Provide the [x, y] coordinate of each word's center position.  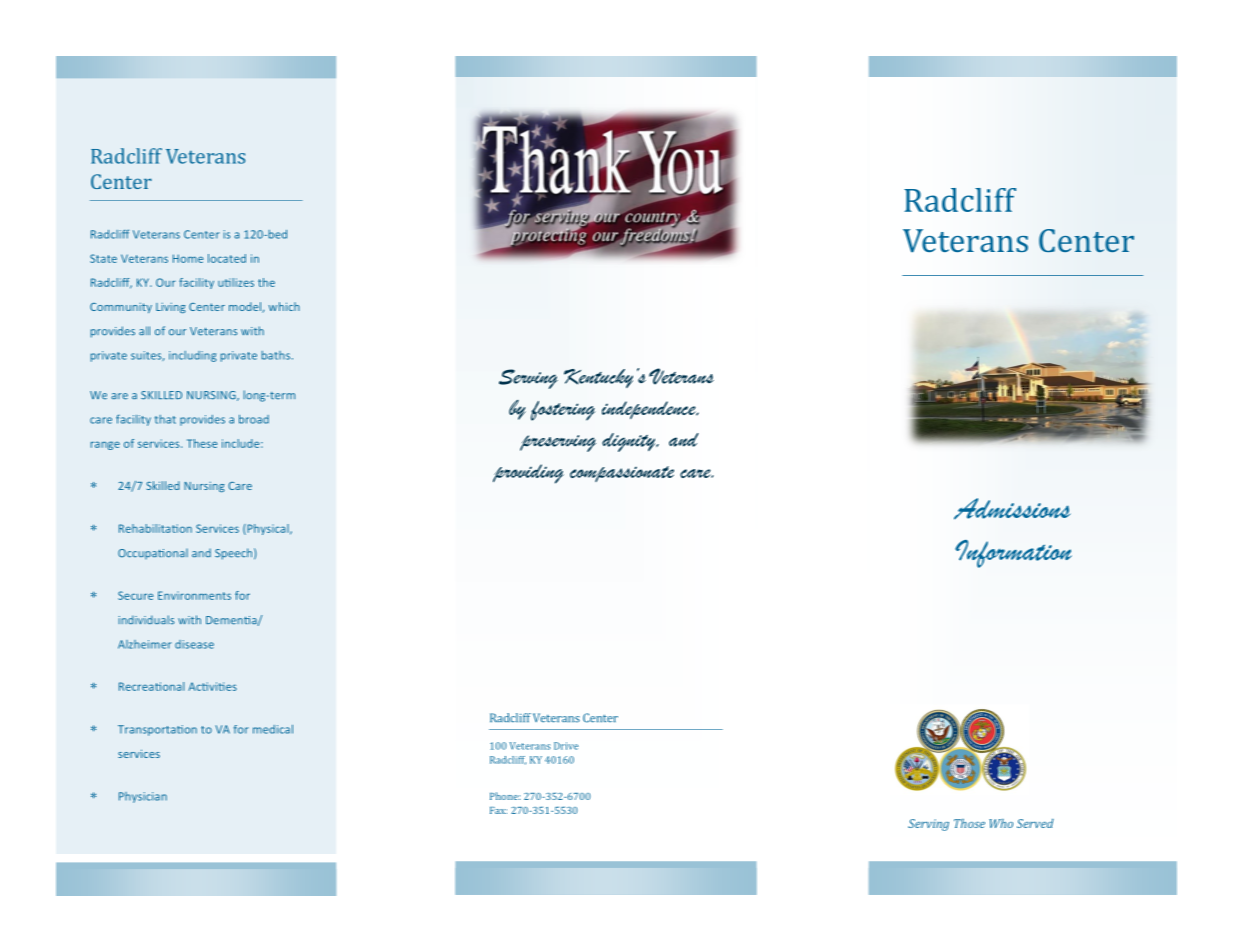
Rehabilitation [155, 528]
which [284, 306]
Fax [498, 810]
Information [1013, 554]
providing [528, 474]
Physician [143, 797]
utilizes [236, 282]
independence [650, 410]
